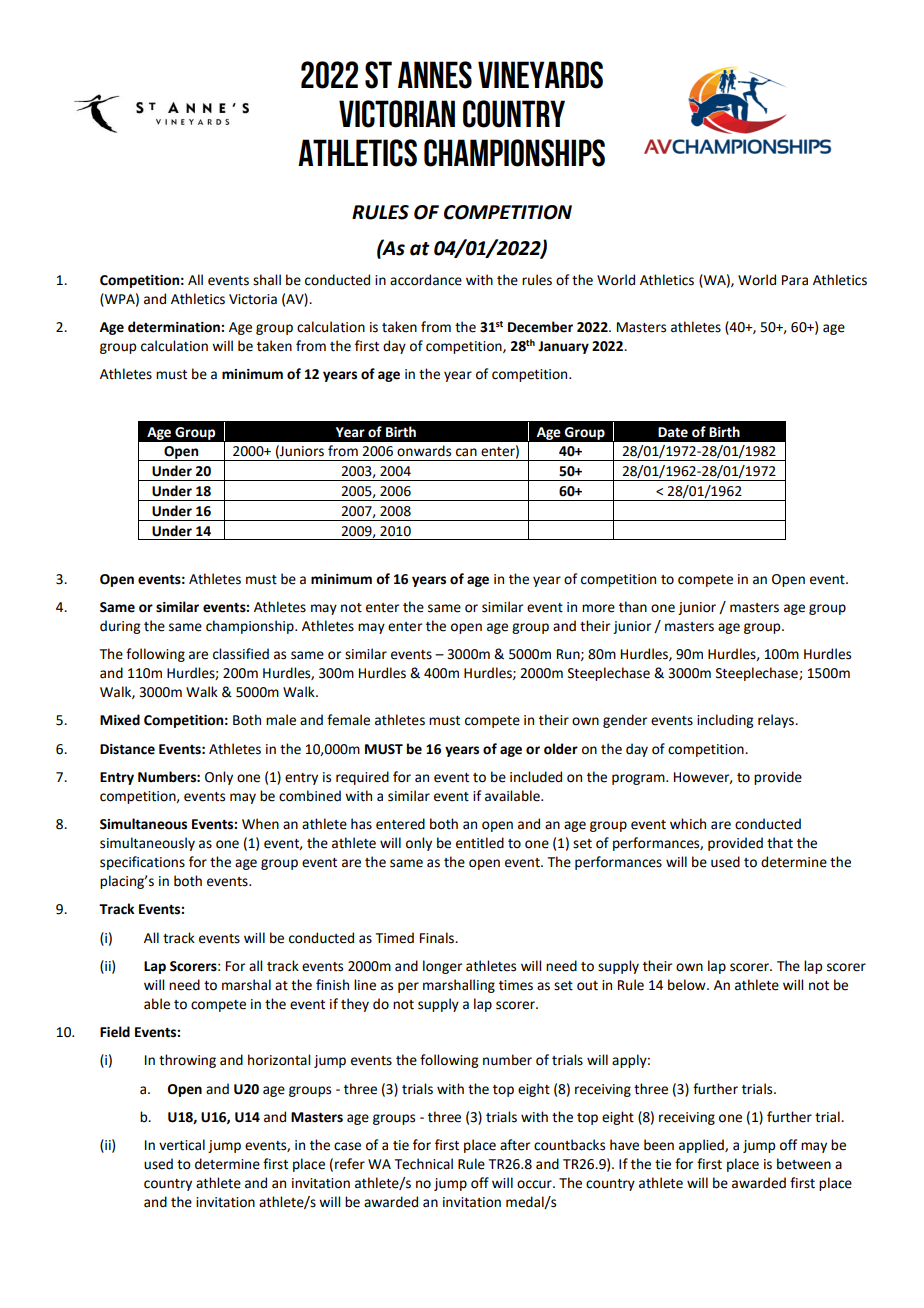 This screenshot has height=1308, width=924. I want to click on applied, so click(702, 1146).
